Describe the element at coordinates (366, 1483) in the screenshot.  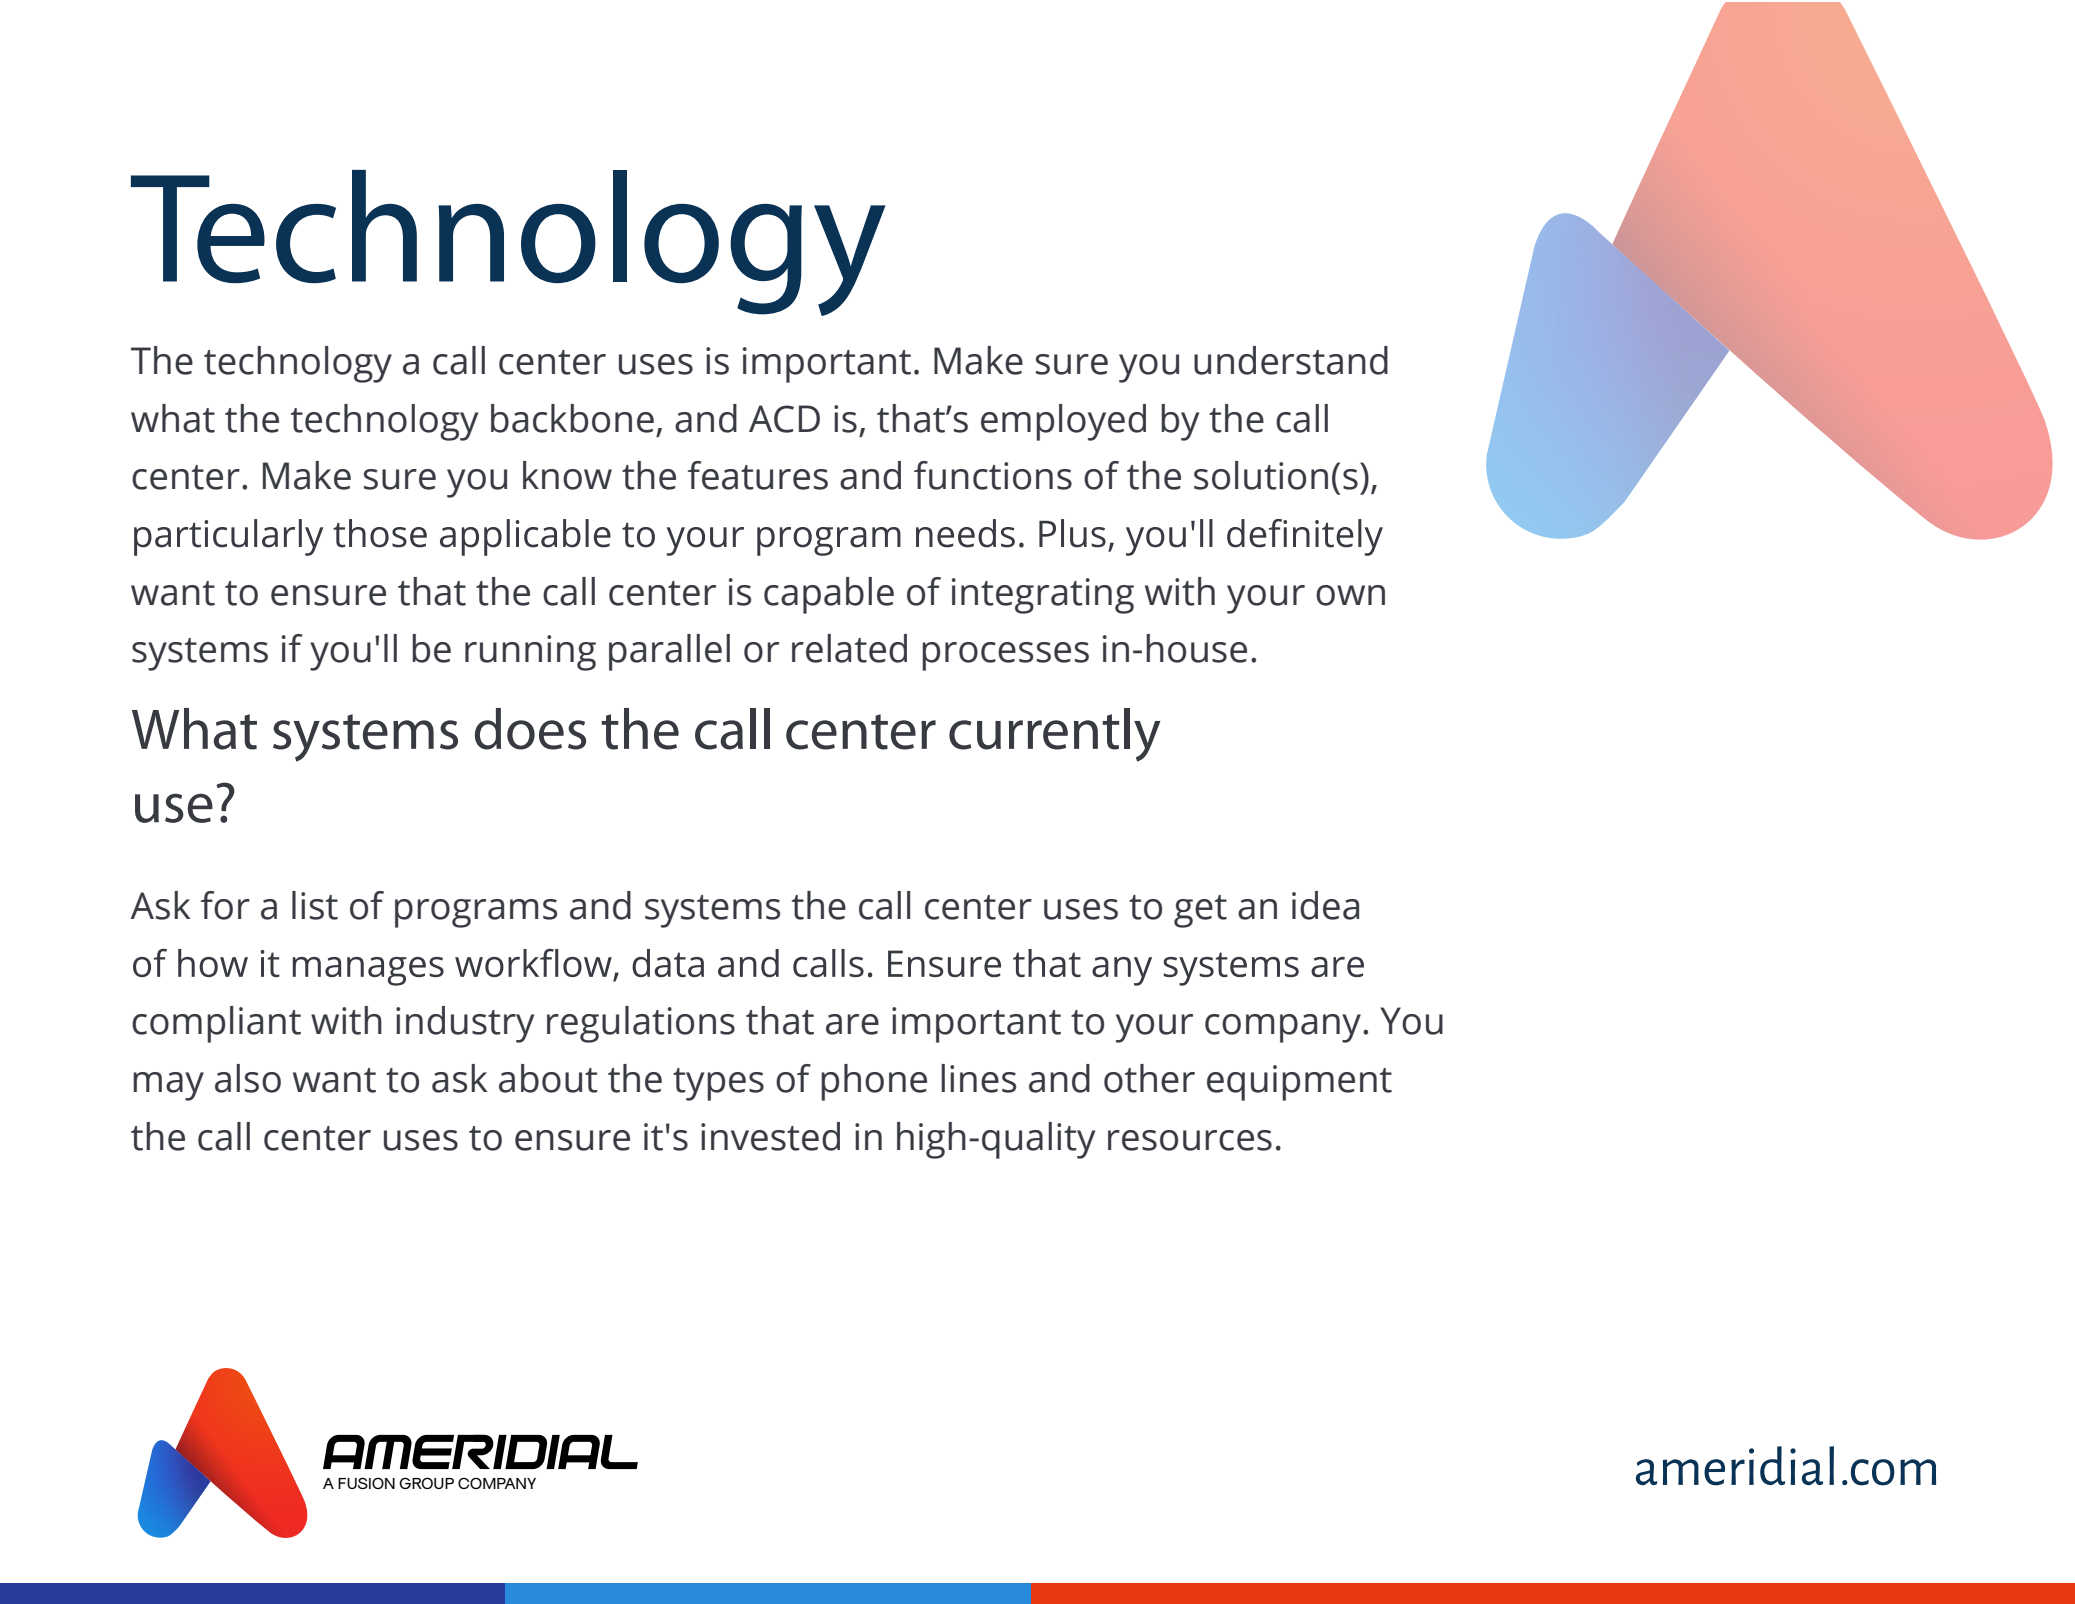
I see `FUSION` at that location.
